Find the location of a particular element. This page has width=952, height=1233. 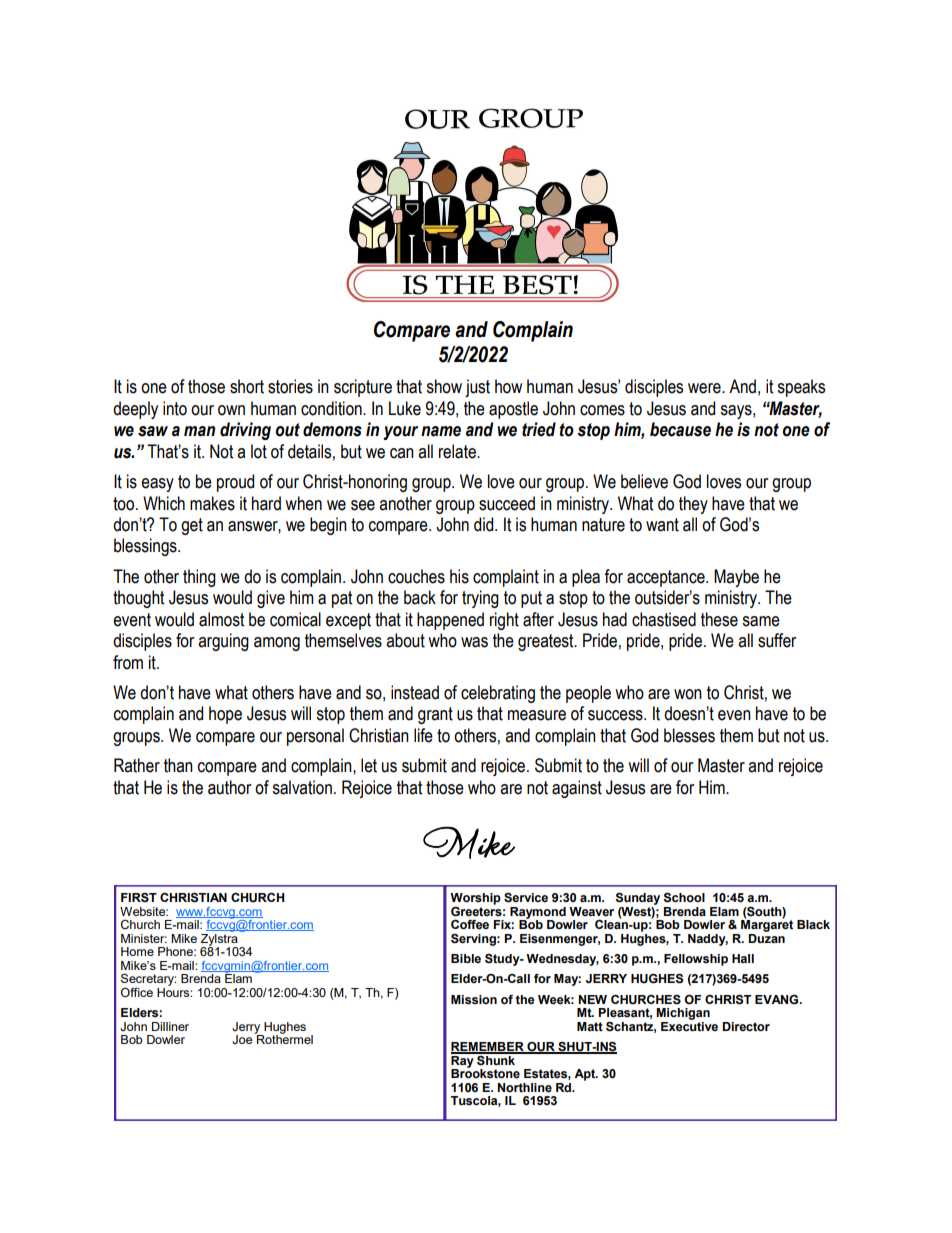

his is located at coordinates (459, 576).
